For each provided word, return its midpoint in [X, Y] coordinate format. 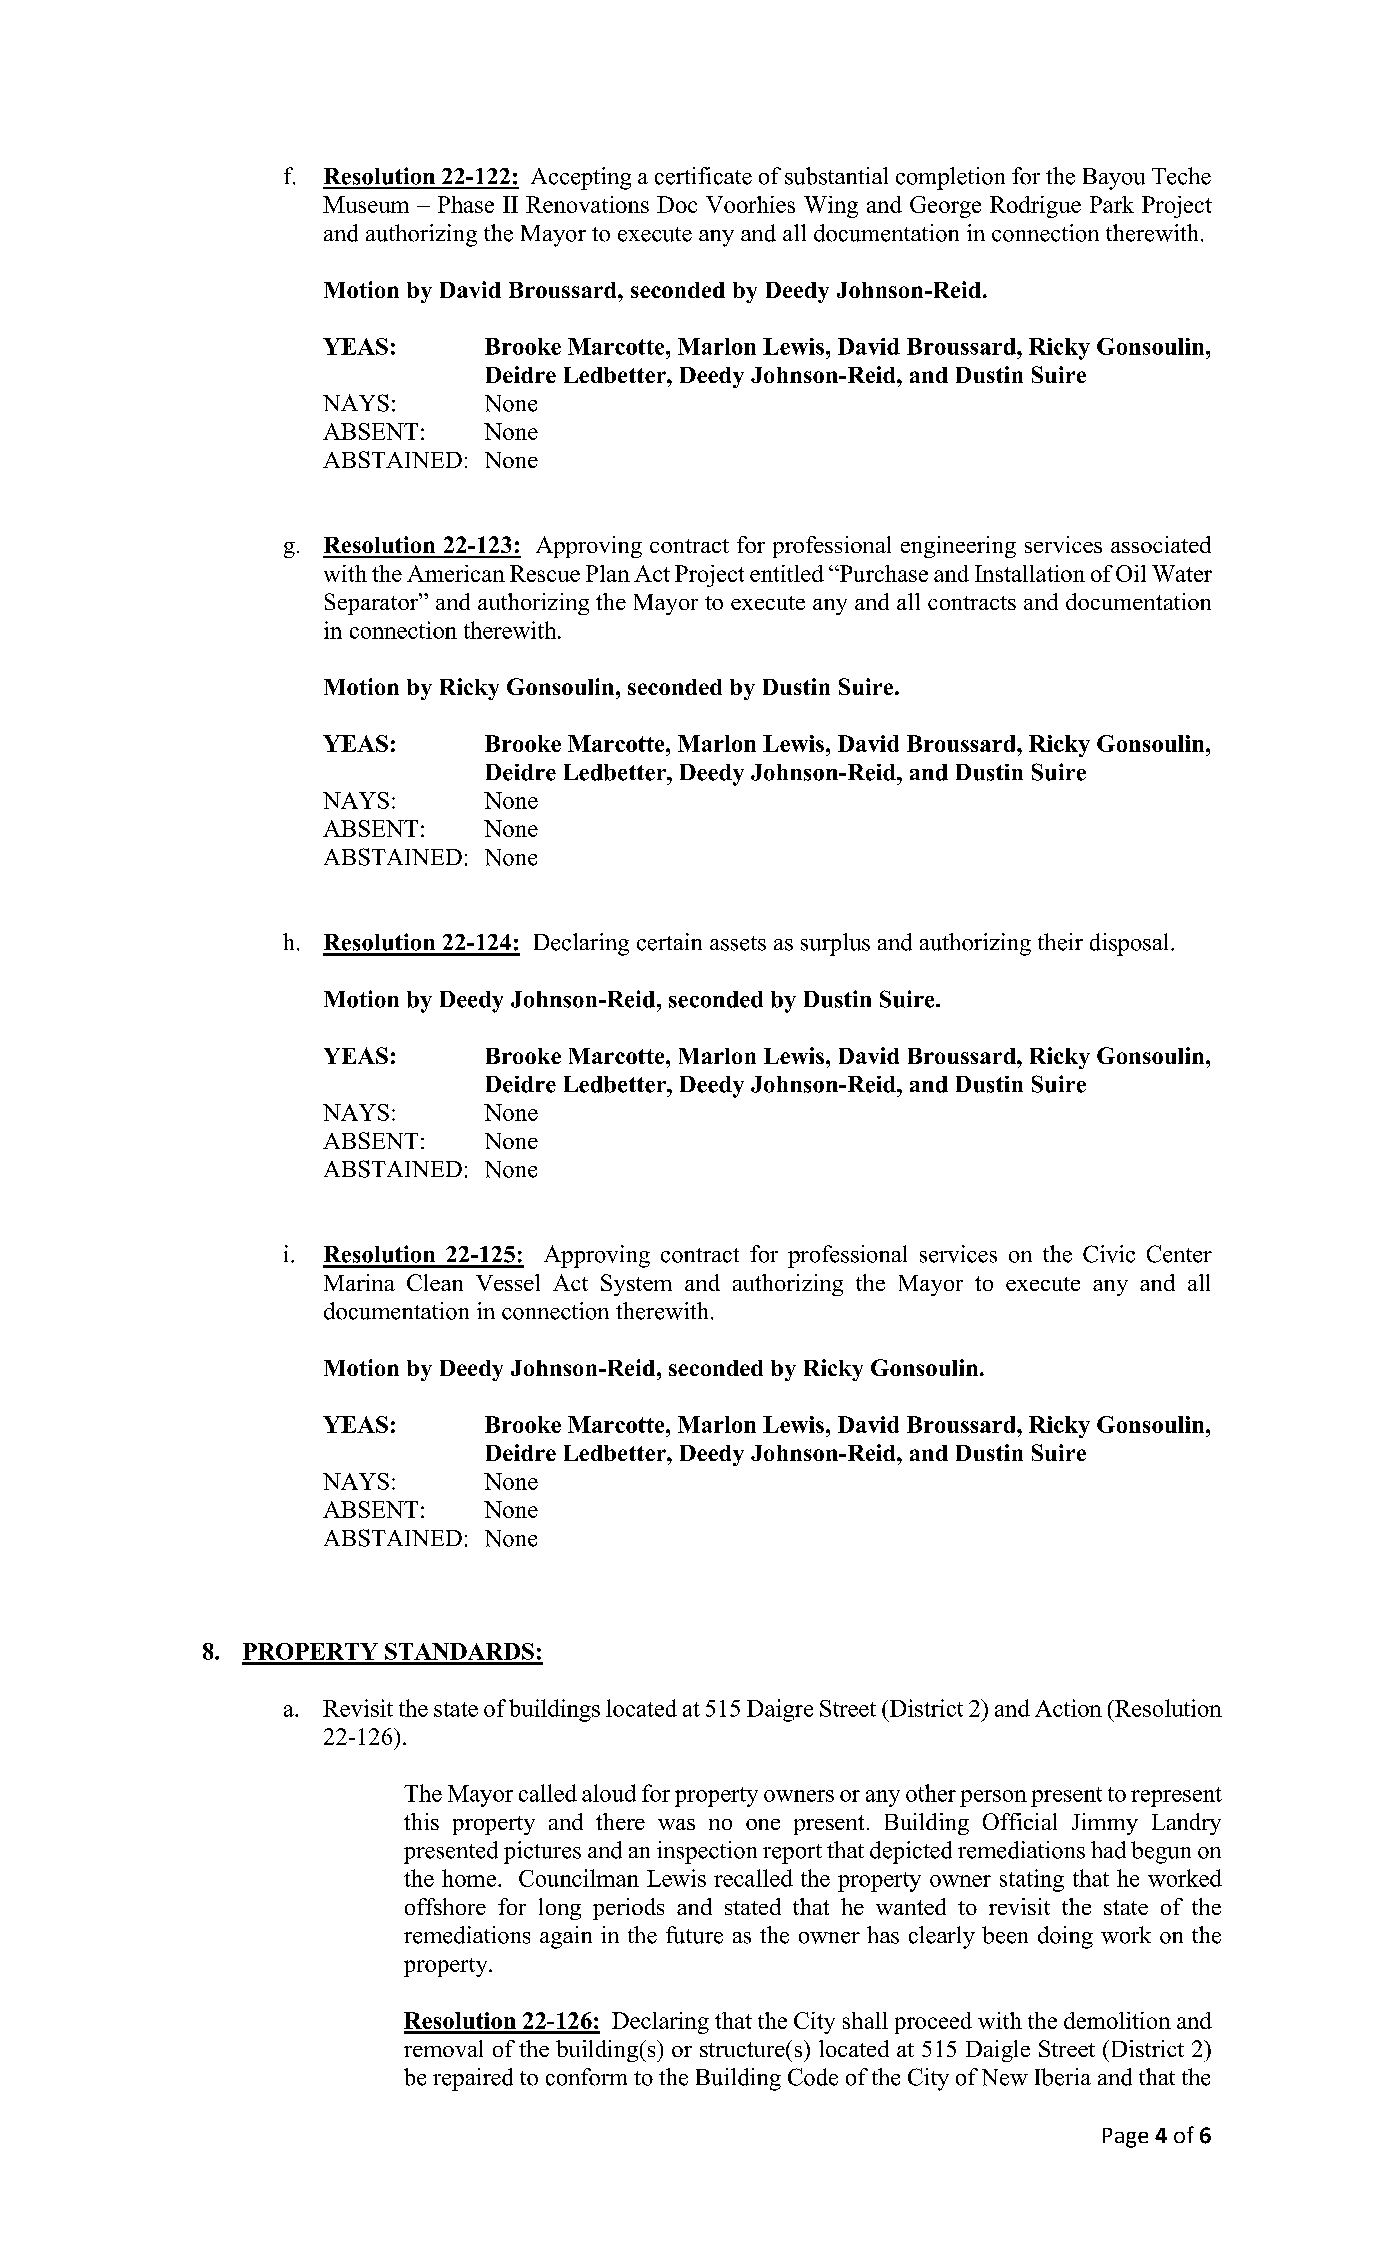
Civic [1109, 1254]
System [636, 1285]
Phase [466, 204]
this [421, 1821]
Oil [1131, 573]
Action [1068, 1708]
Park [1112, 204]
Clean [435, 1282]
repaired [473, 2079]
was [676, 1824]
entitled [787, 573]
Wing [831, 207]
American [456, 573]
